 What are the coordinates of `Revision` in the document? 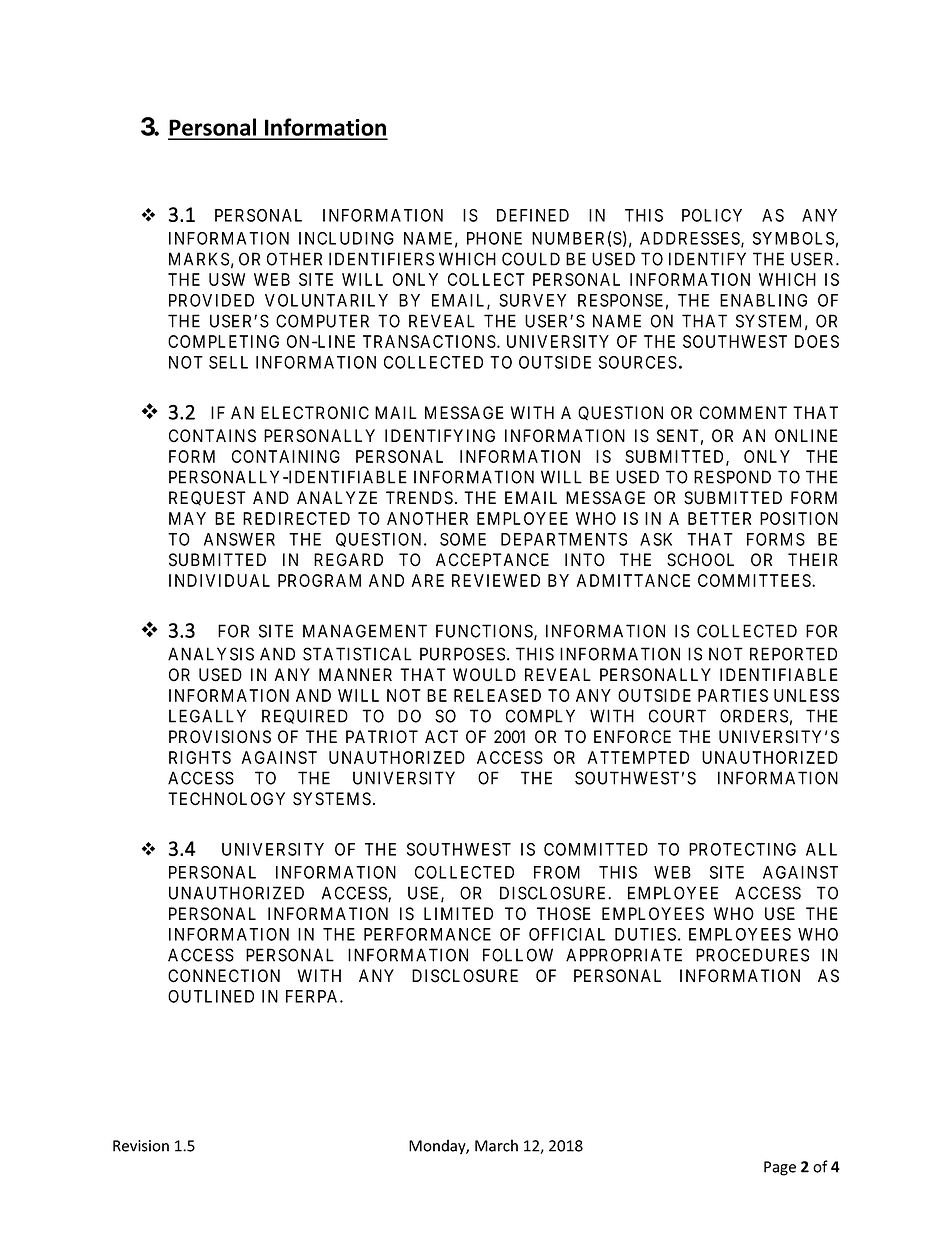 It's located at (141, 1146).
